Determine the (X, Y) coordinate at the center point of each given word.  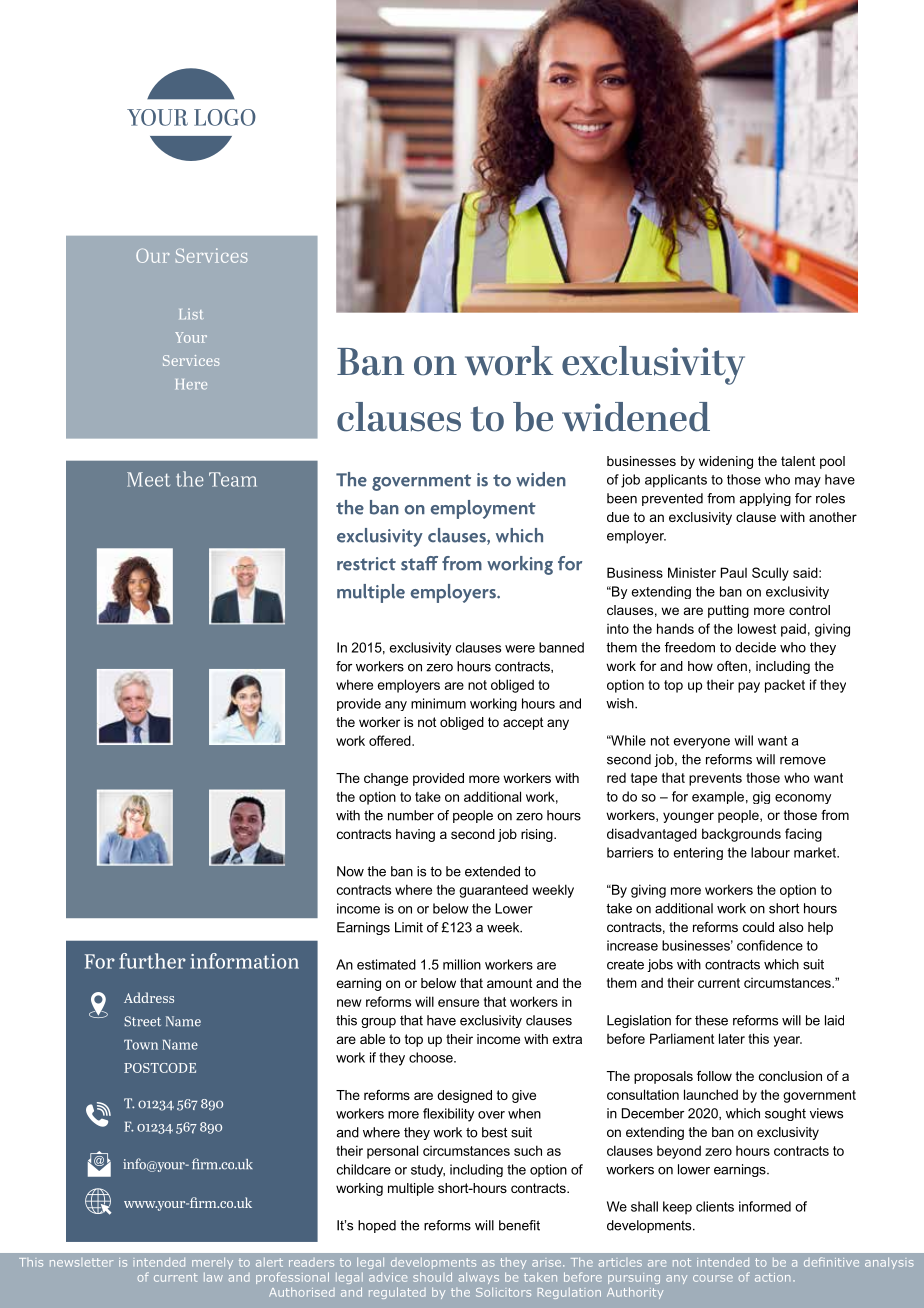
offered (391, 740)
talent (798, 461)
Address (149, 997)
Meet (148, 479)
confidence (770, 945)
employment (483, 509)
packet (785, 686)
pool (832, 462)
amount (510, 983)
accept (523, 723)
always (479, 1278)
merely (212, 1263)
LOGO (225, 117)
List (192, 314)
